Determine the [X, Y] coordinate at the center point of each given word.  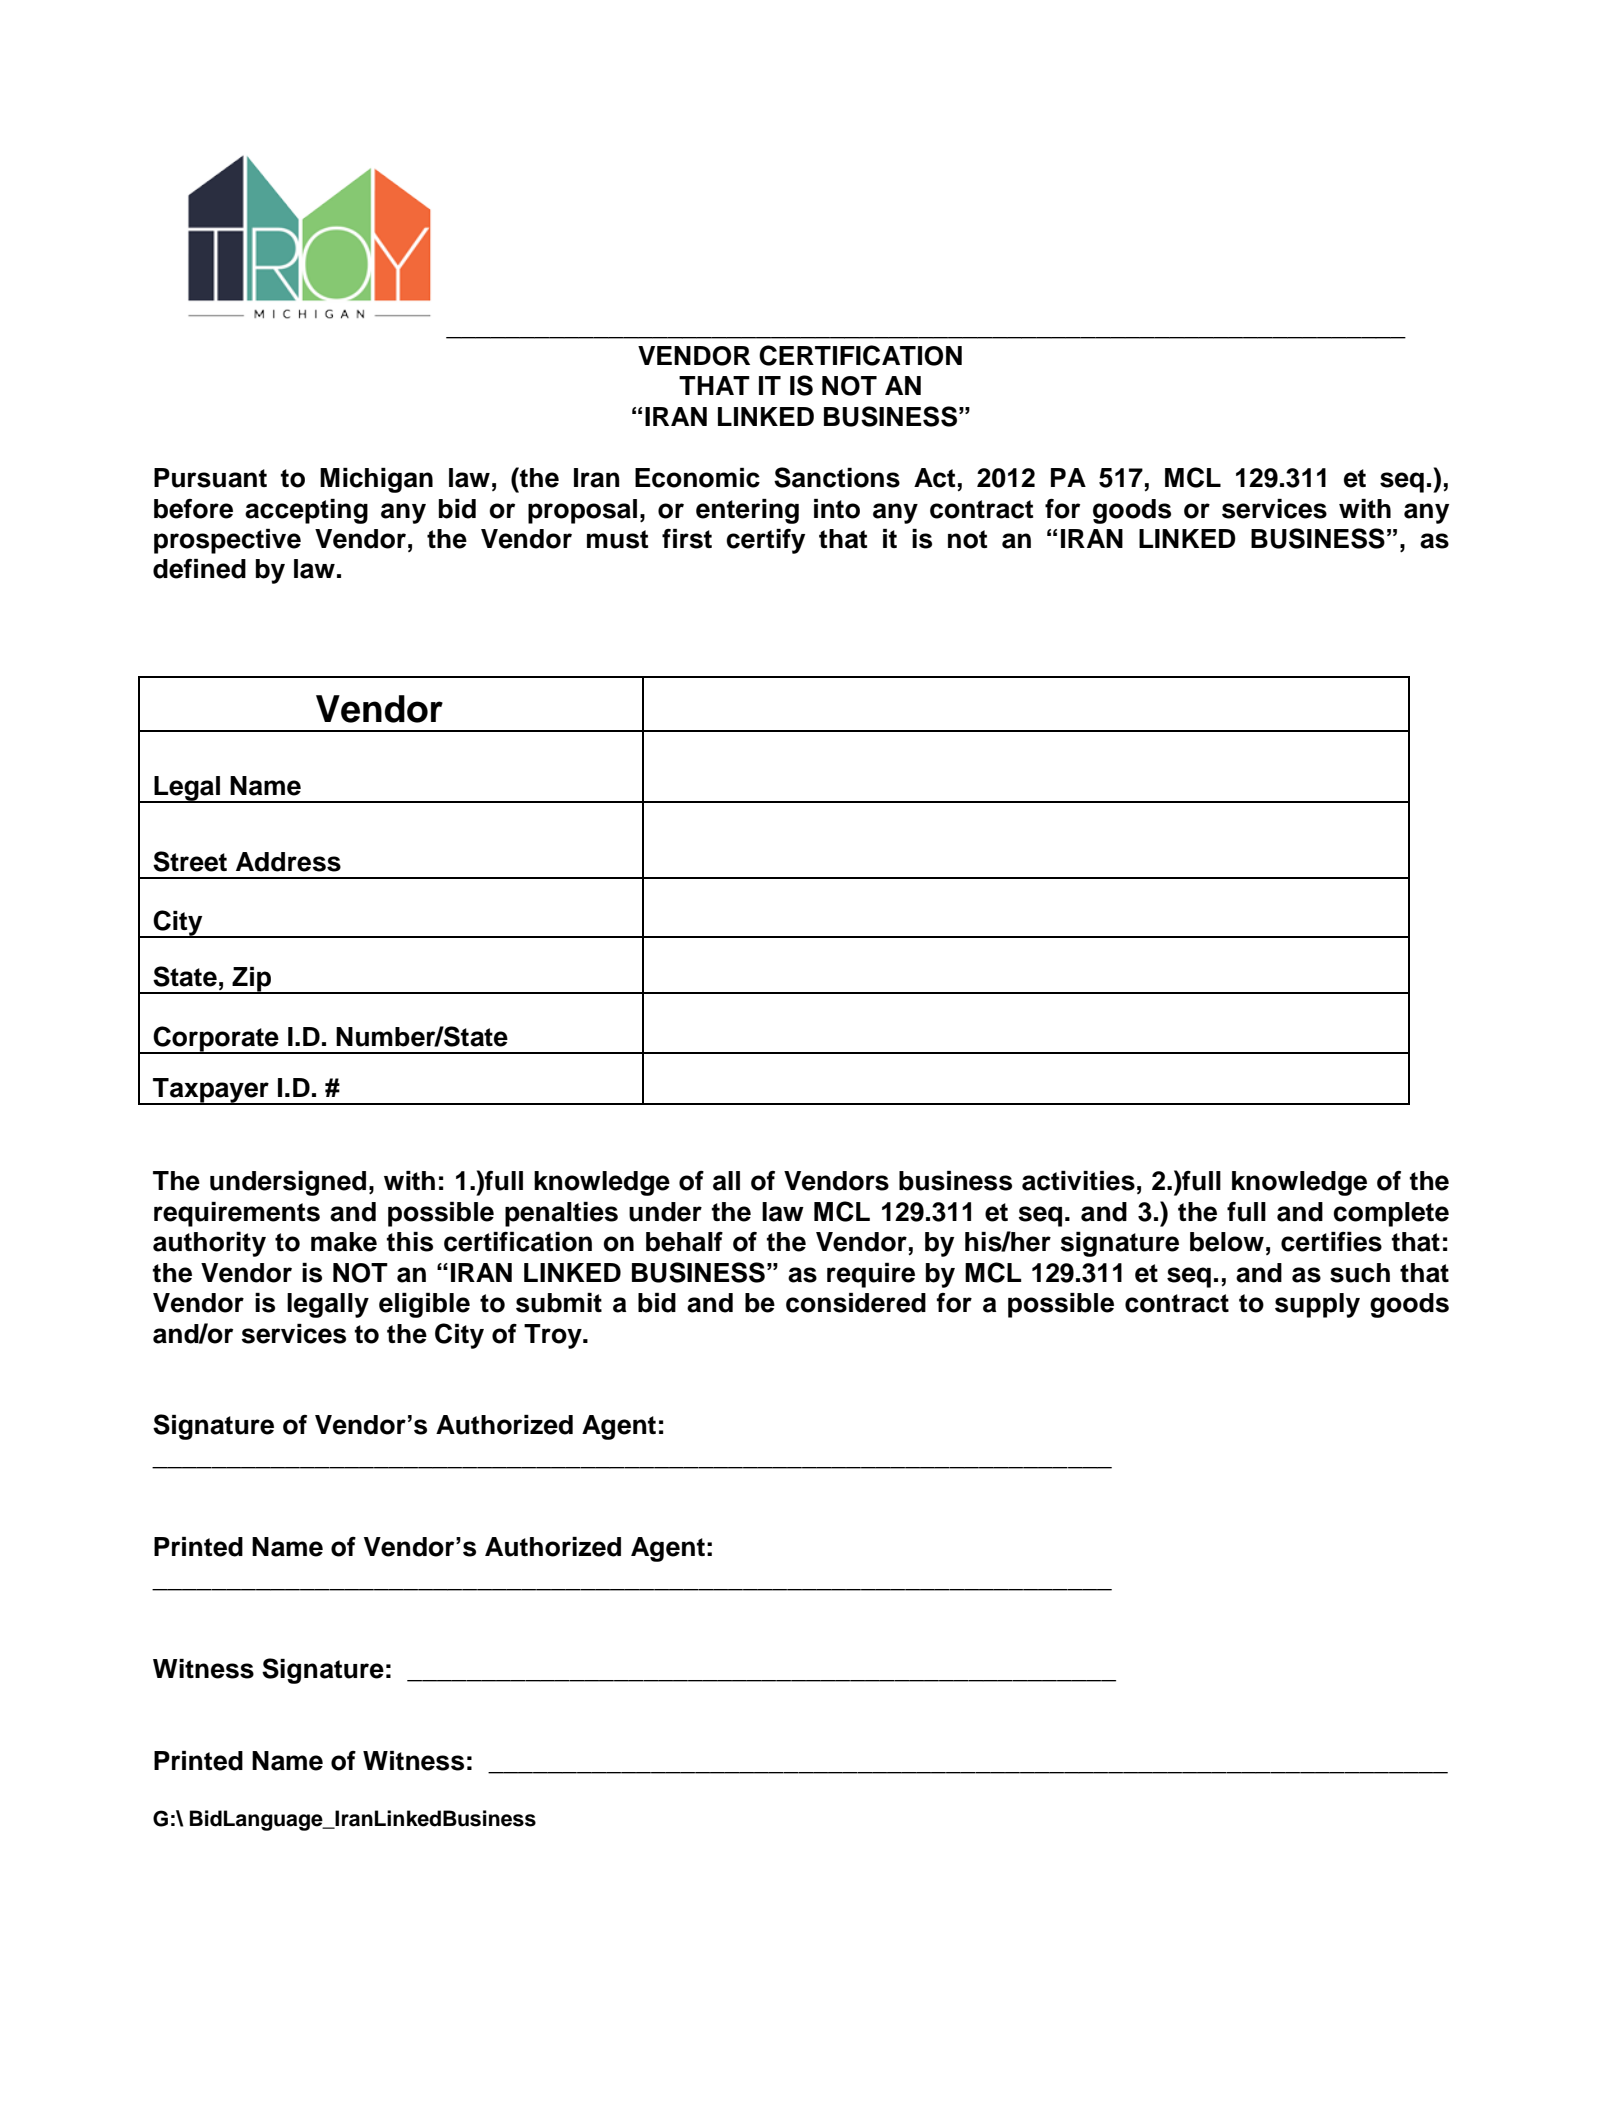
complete [1391, 1214]
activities [1078, 1181]
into [837, 509]
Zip [251, 980]
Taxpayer [211, 1091]
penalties [561, 1214]
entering [747, 511]
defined [199, 569]
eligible [424, 1305]
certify [765, 541]
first [687, 539]
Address [288, 862]
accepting [306, 511]
